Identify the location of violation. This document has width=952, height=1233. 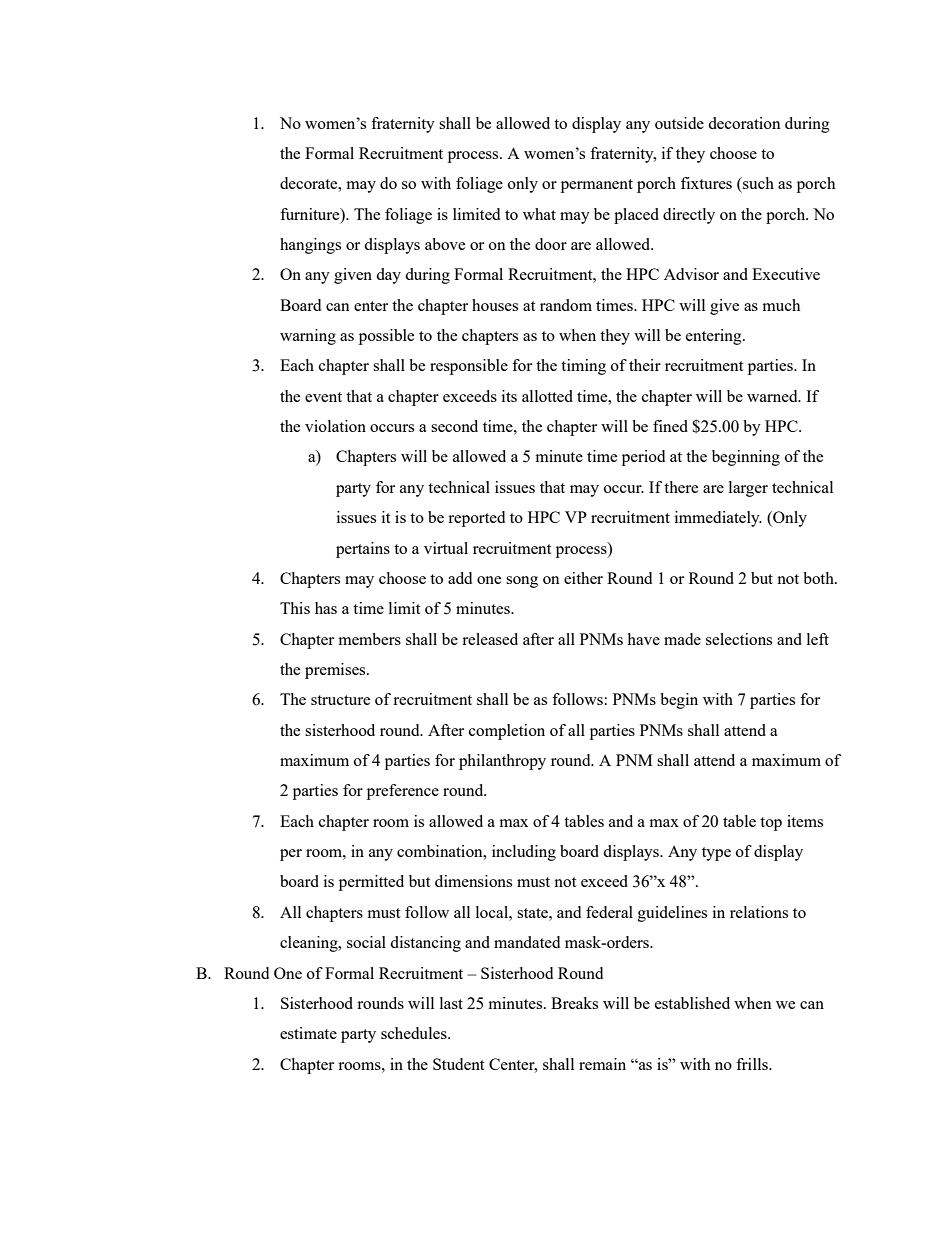
(335, 426).
